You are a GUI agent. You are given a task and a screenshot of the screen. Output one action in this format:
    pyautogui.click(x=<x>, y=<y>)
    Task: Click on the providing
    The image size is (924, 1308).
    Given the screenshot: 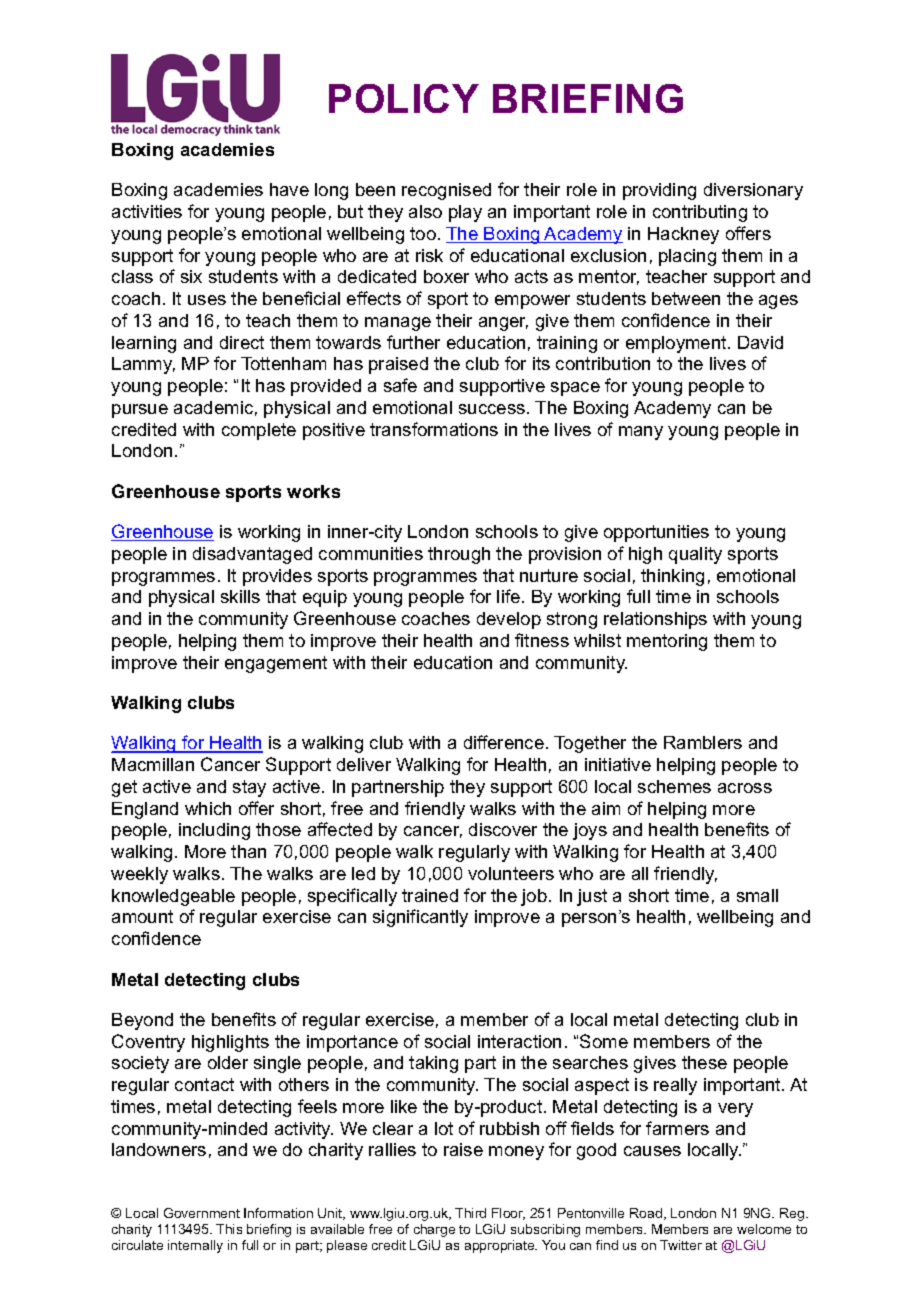 What is the action you would take?
    pyautogui.click(x=659, y=191)
